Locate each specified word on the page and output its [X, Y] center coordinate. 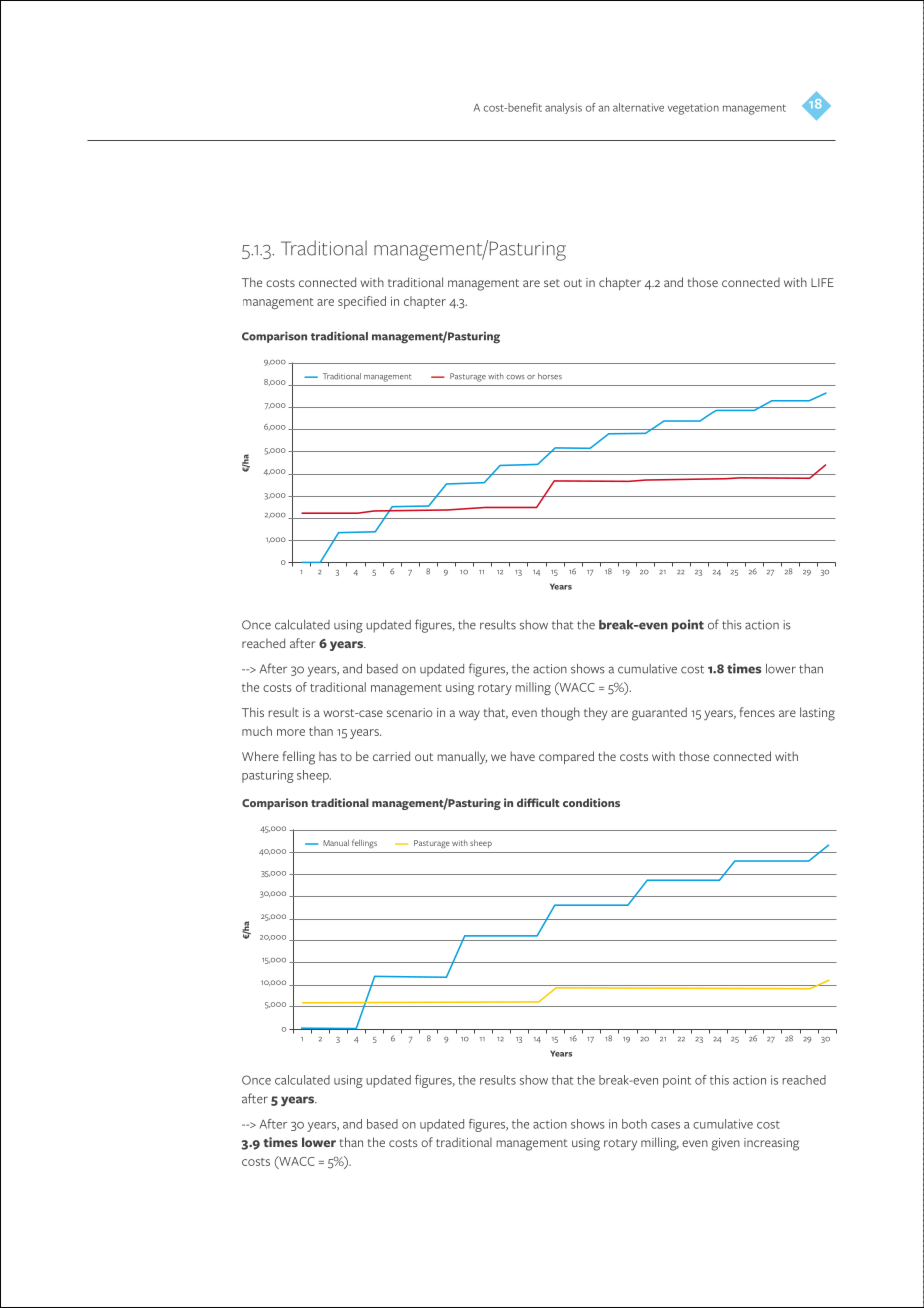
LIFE [822, 282]
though [560, 714]
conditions [591, 802]
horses [550, 376]
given [725, 1144]
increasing [771, 1144]
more [291, 732]
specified [362, 302]
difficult [538, 802]
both [634, 1124]
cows [515, 377]
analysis [563, 108]
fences [757, 712]
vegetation [693, 109]
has [328, 756]
